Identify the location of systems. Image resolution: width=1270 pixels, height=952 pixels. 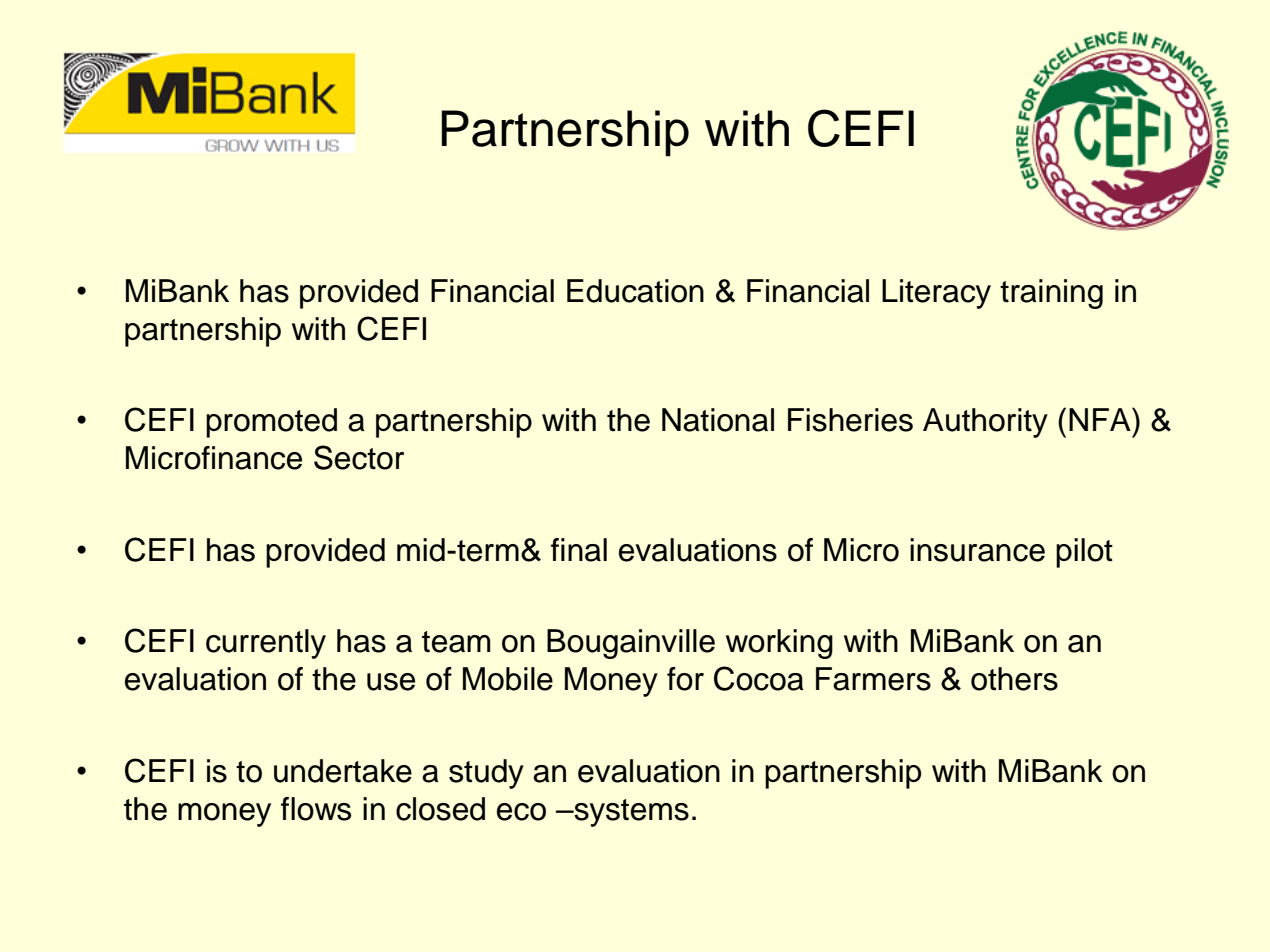
(630, 813).
